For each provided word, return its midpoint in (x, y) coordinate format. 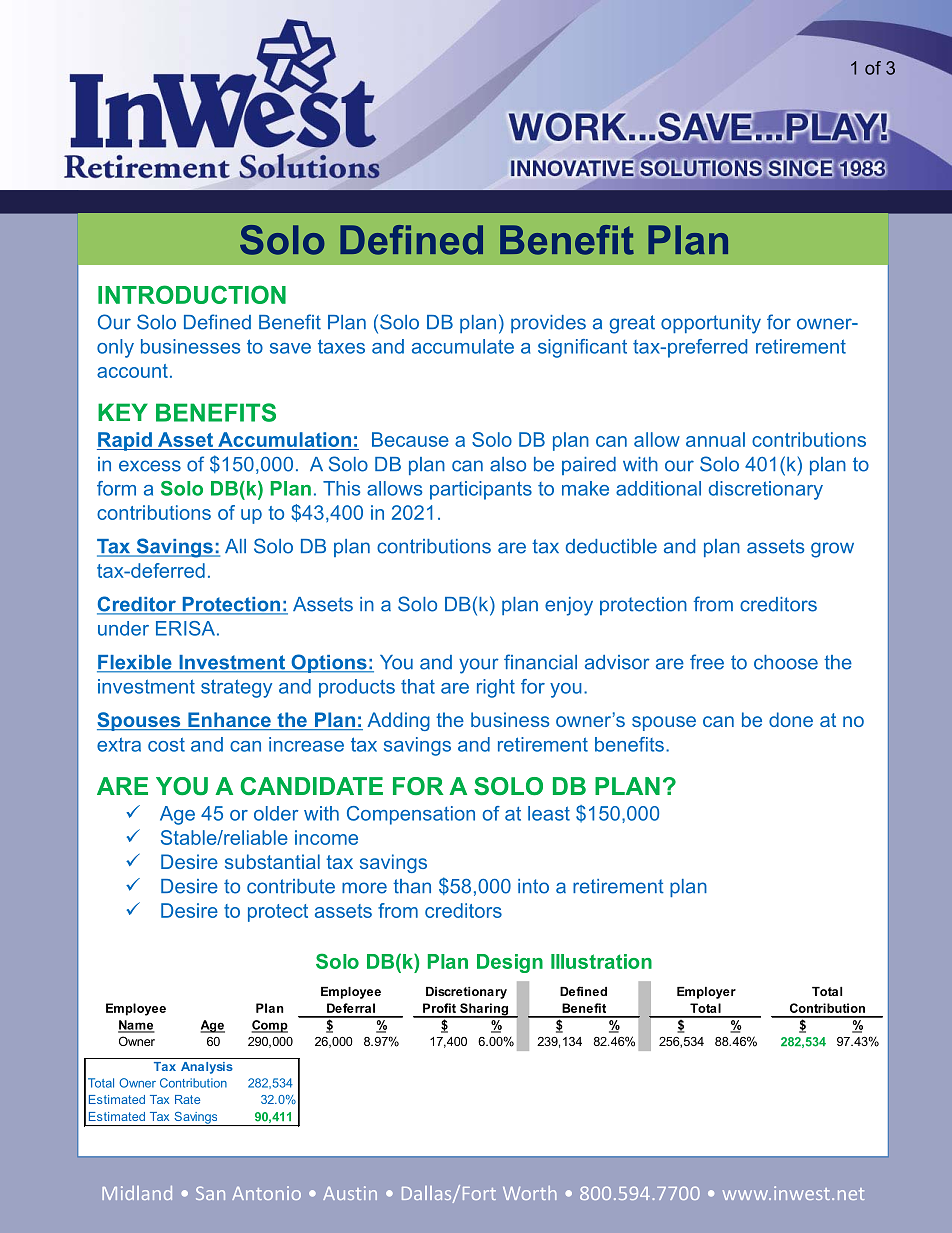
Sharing (484, 1010)
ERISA (187, 628)
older (276, 813)
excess (150, 466)
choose (786, 662)
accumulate (463, 346)
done (791, 719)
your (479, 666)
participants (481, 490)
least (549, 813)
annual (715, 439)
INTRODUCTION (192, 294)
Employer (706, 993)
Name (136, 1026)
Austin (350, 1193)
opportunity (711, 324)
